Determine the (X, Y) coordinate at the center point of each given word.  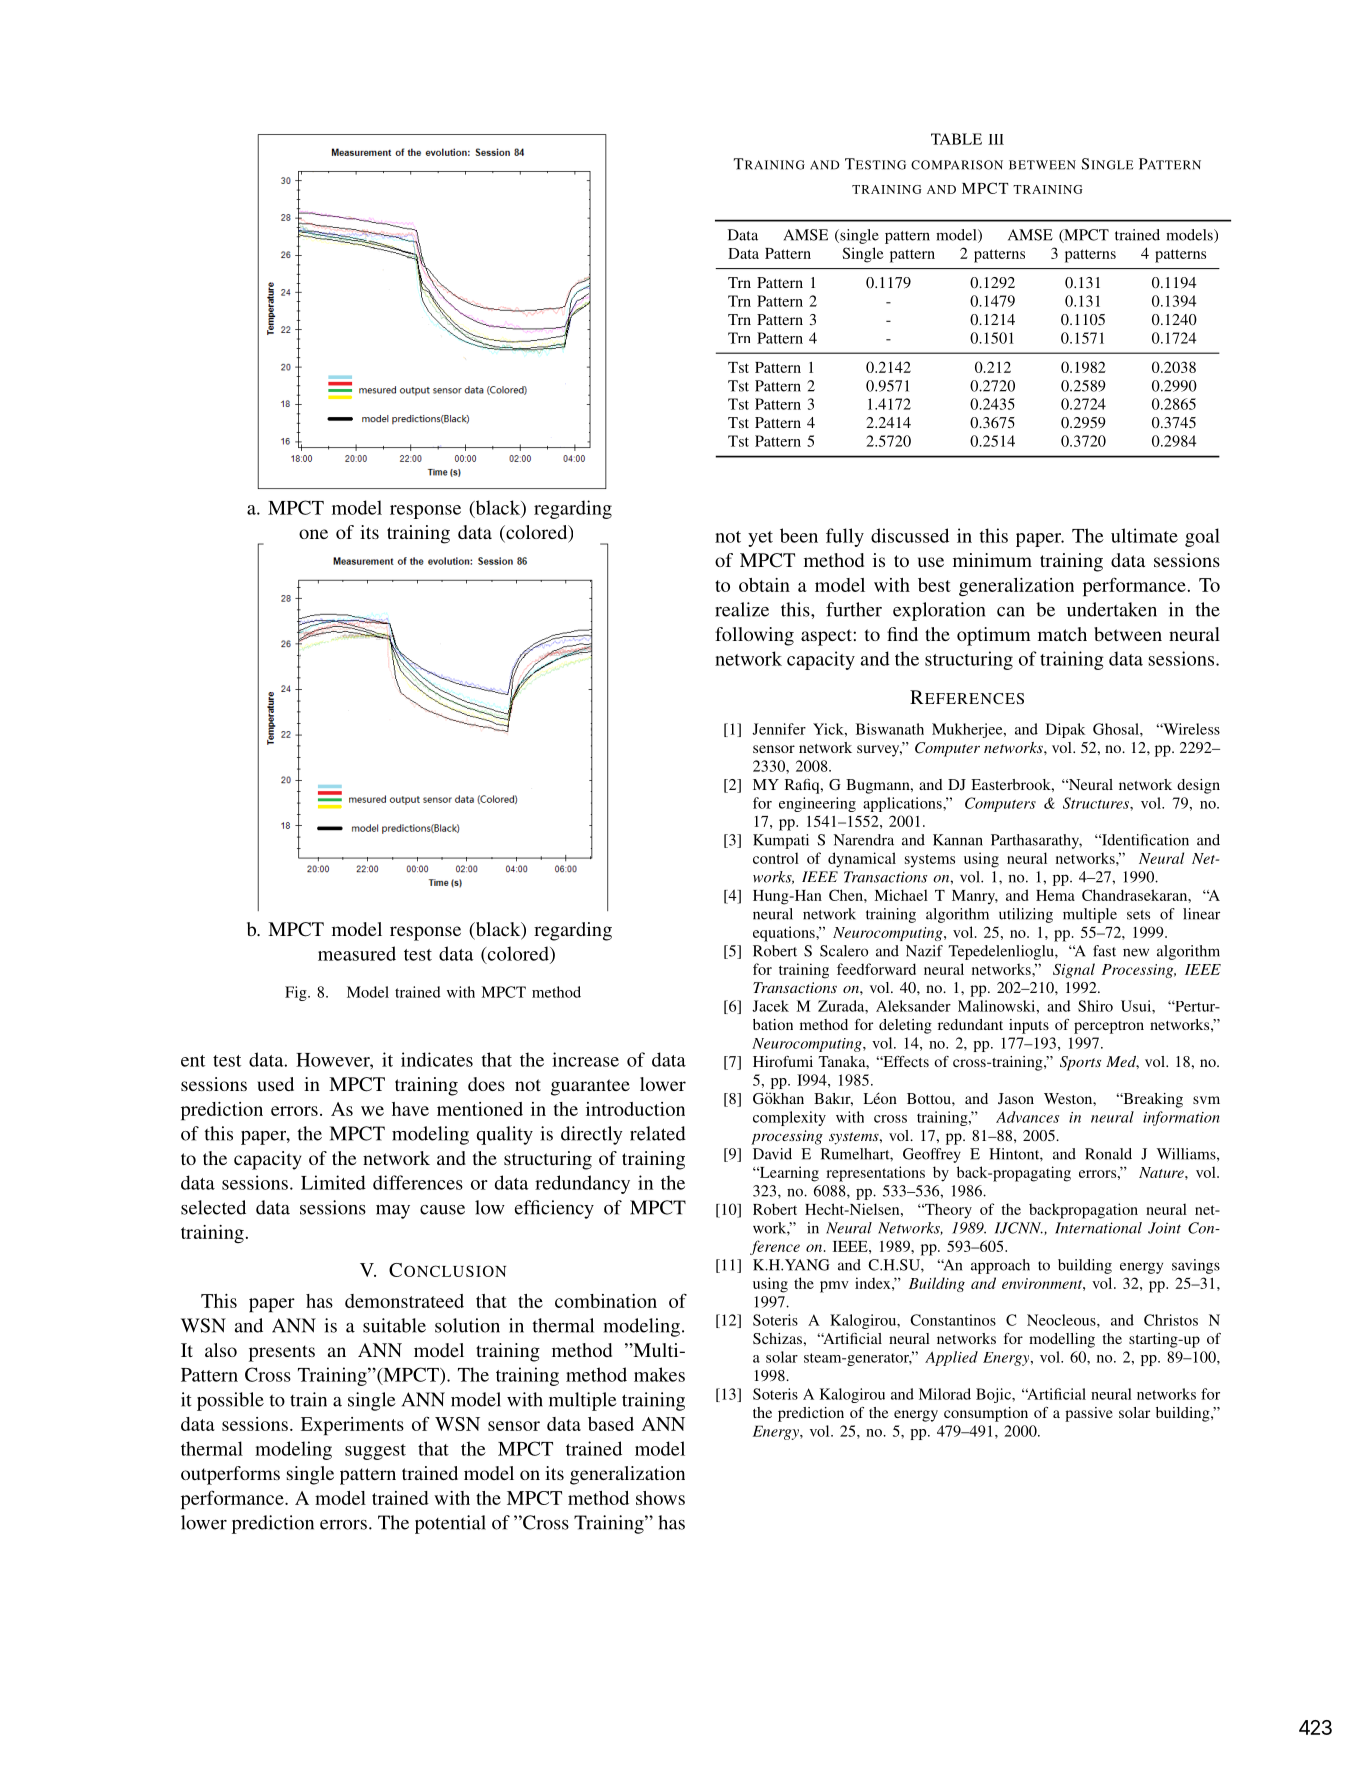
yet (760, 539)
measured (357, 953)
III (996, 139)
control (776, 858)
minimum (992, 560)
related (658, 1133)
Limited (333, 1182)
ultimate (1144, 535)
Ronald (1108, 1154)
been (799, 535)
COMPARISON (957, 165)
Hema (1055, 895)
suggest (375, 1452)
